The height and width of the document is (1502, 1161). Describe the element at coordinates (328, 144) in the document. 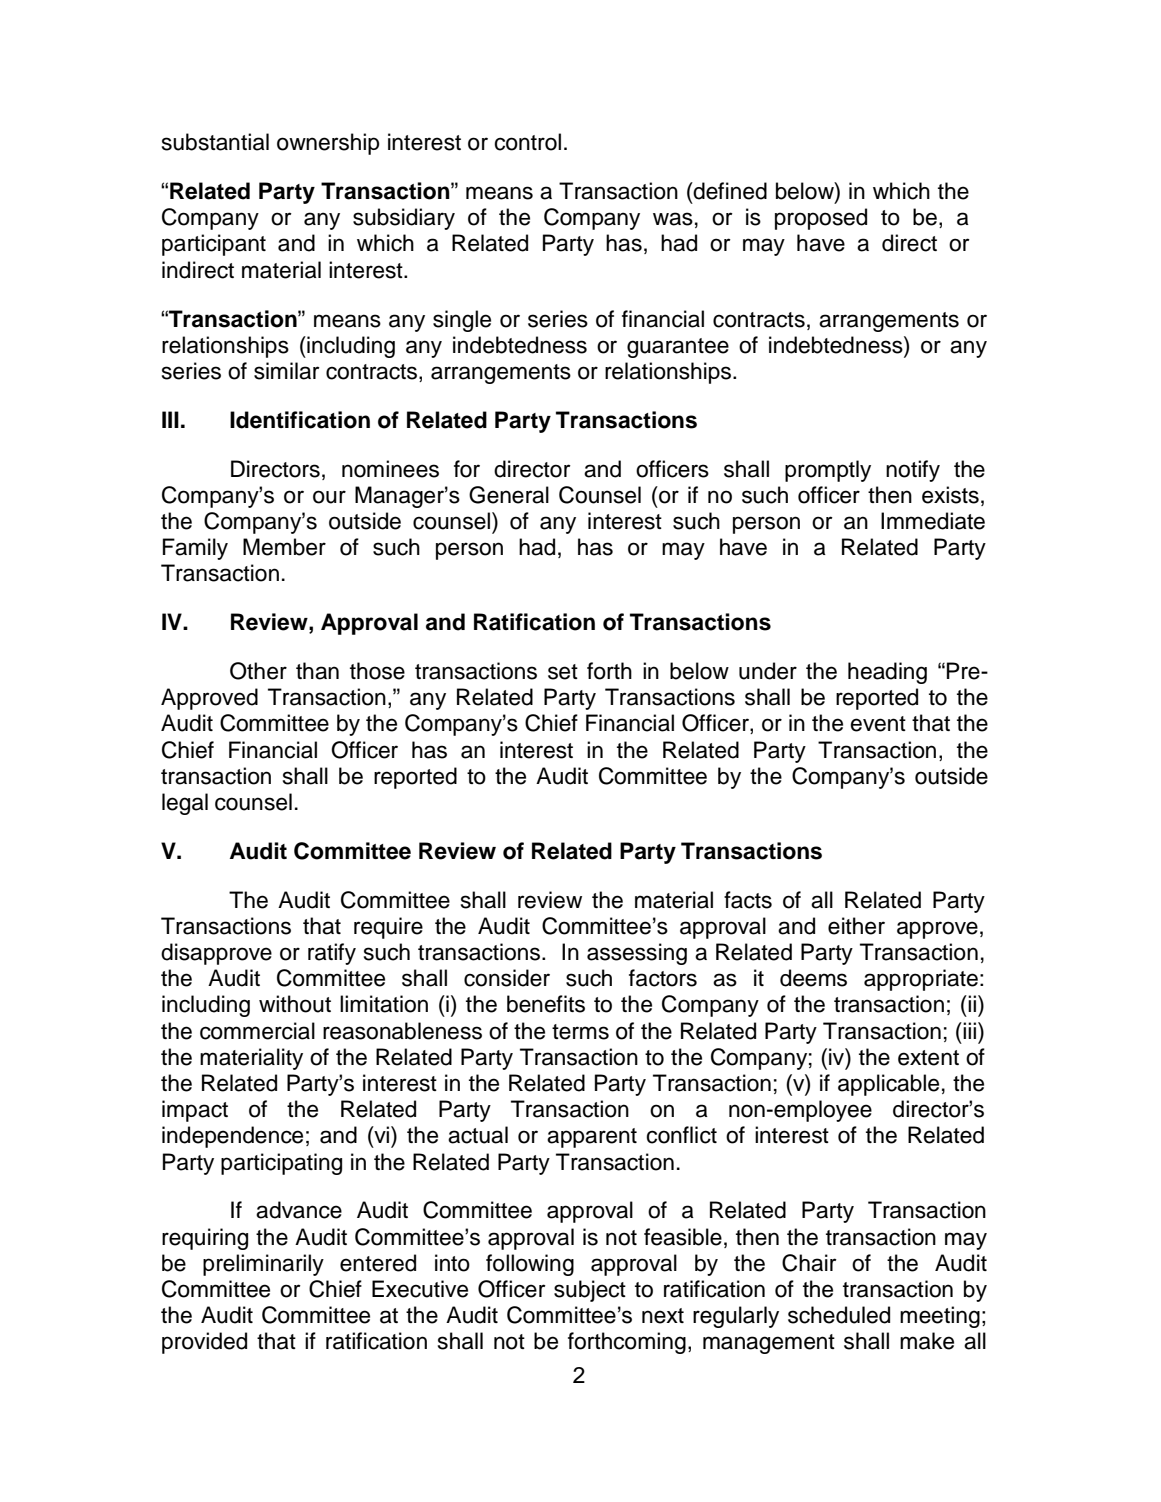

I see `ownership` at that location.
